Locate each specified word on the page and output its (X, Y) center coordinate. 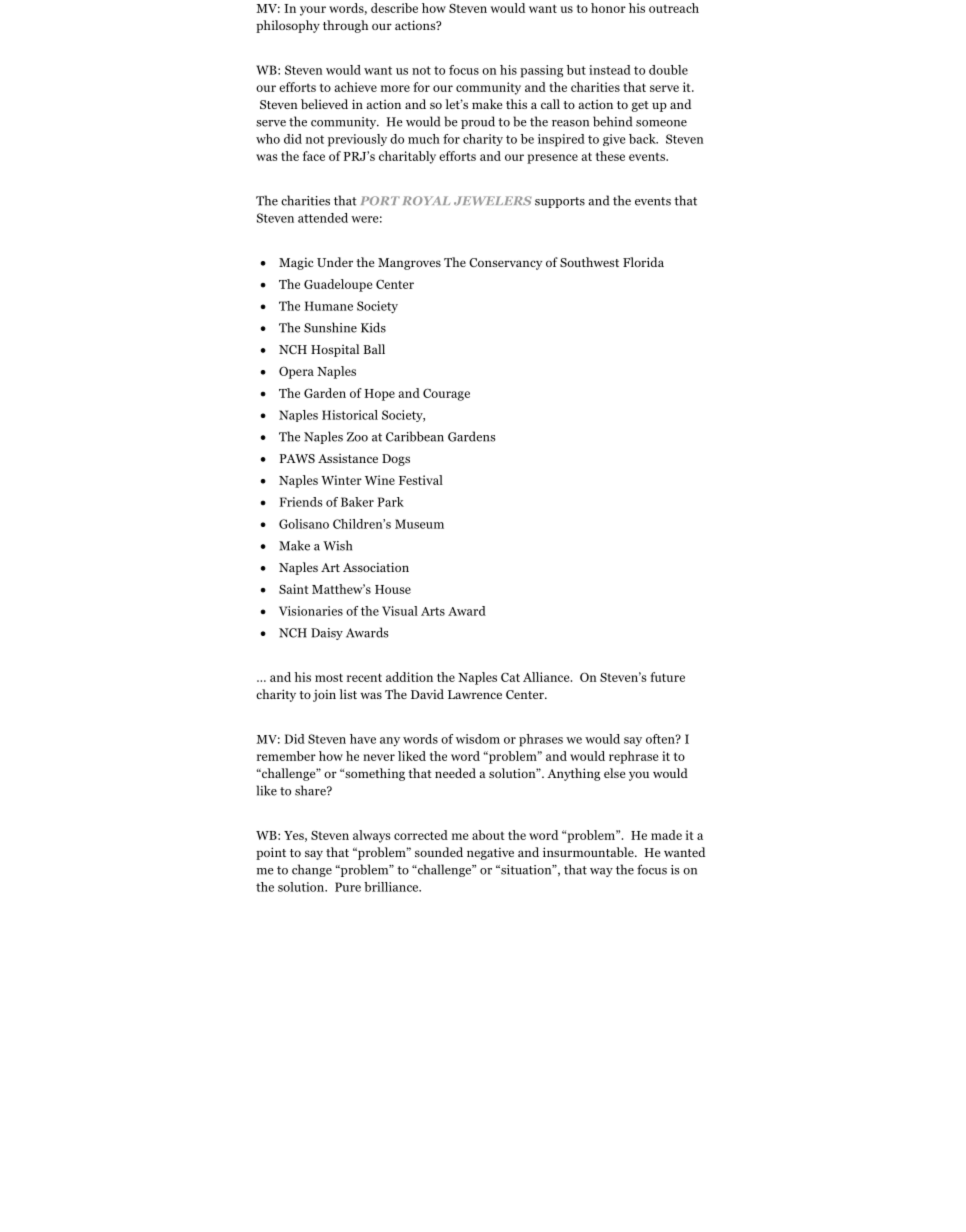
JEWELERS (493, 200)
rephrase (633, 757)
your (313, 11)
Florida (643, 262)
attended (323, 218)
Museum (419, 524)
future (667, 677)
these (610, 156)
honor (608, 8)
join (324, 695)
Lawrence (475, 694)
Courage (446, 394)
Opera (296, 372)
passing (541, 71)
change (312, 870)
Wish (337, 545)
